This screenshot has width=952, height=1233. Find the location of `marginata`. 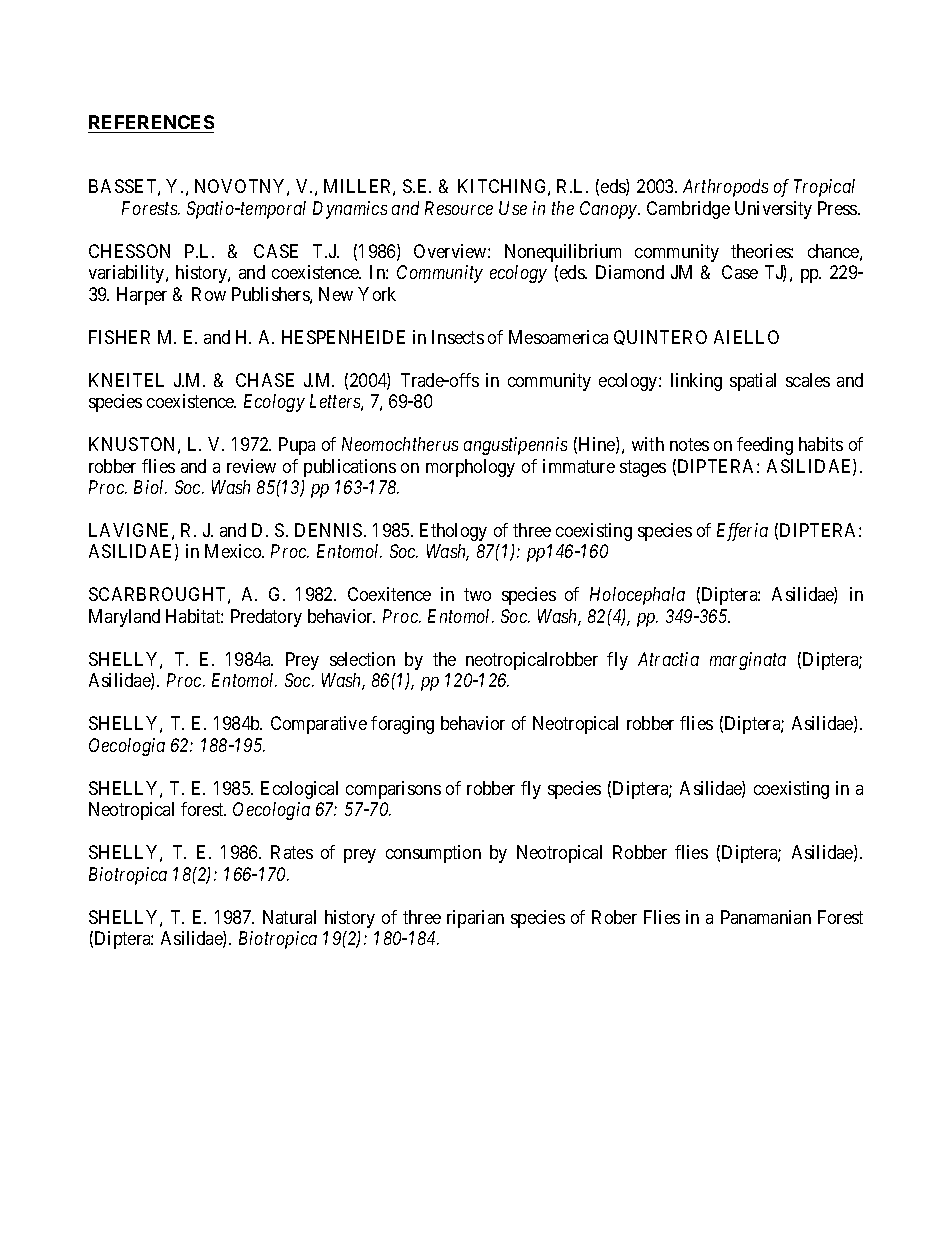

marginata is located at coordinates (748, 661).
